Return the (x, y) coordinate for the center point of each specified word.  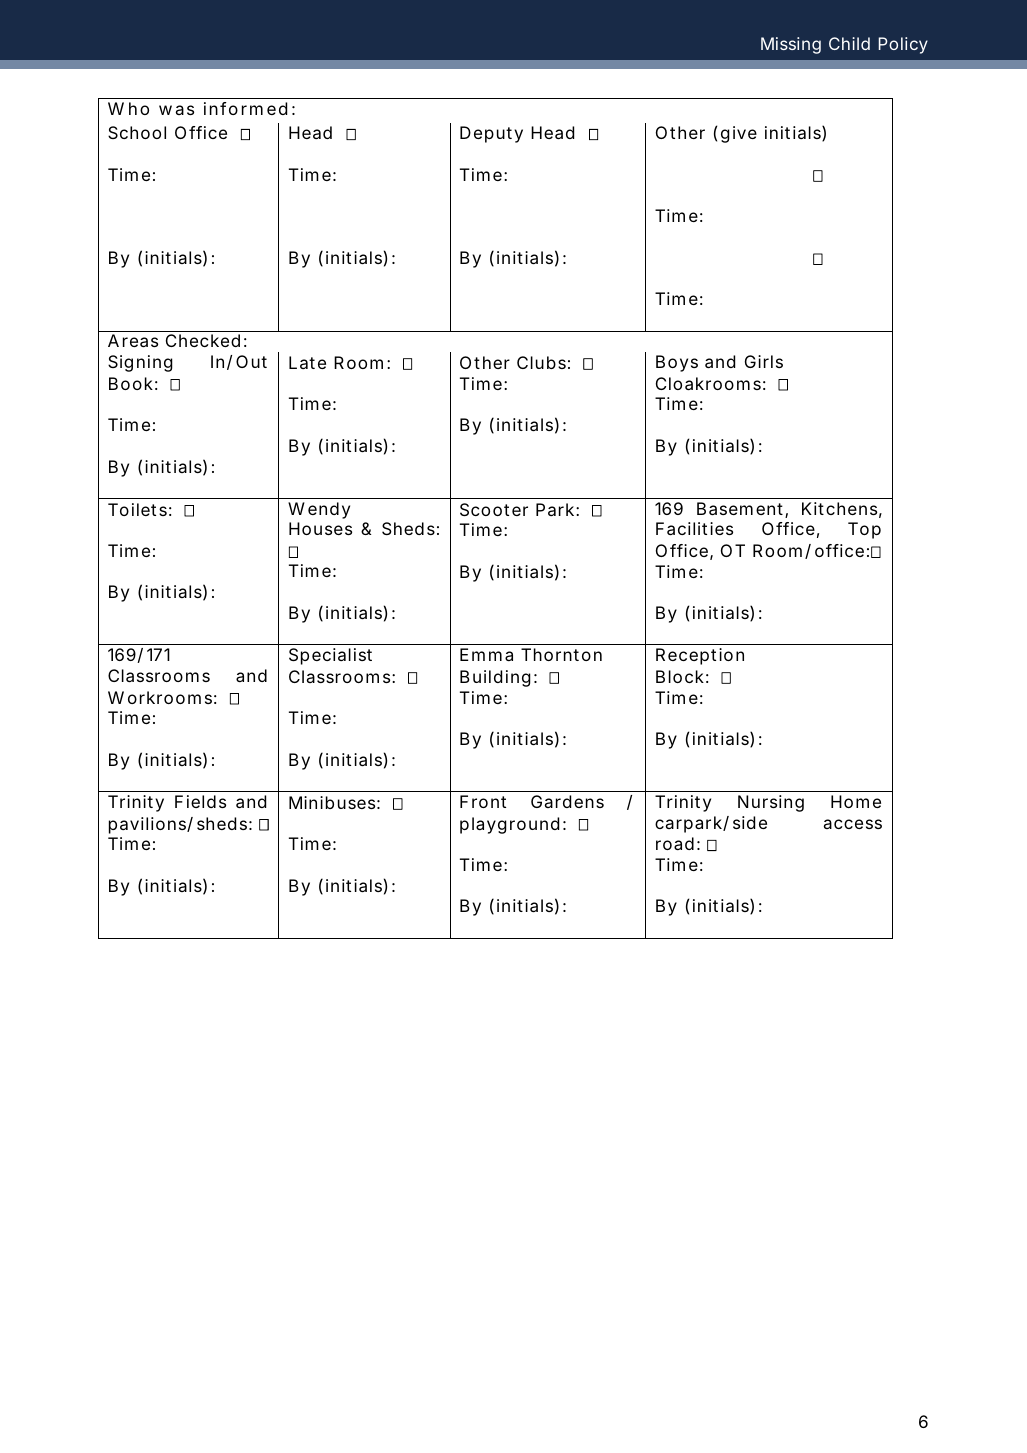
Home (856, 801)
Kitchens (839, 508)
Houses (320, 528)
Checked (203, 340)
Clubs (541, 362)
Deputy (491, 134)
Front (483, 801)
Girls (764, 361)
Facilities (694, 528)
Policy (903, 45)
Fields (200, 801)
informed (245, 108)
